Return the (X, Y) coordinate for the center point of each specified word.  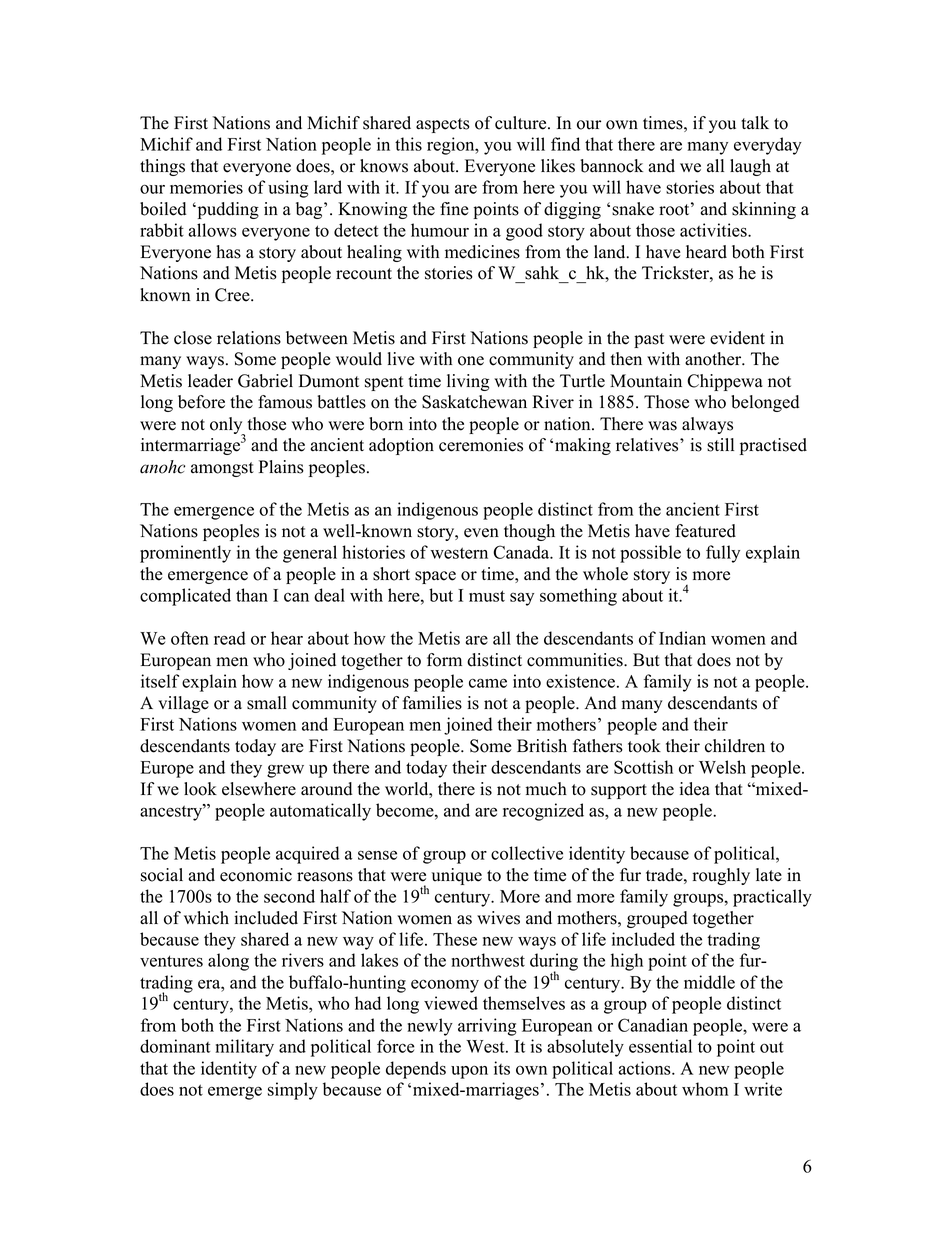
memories (206, 187)
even (481, 533)
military (245, 1048)
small (267, 703)
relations (249, 338)
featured (705, 531)
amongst (222, 469)
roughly (721, 876)
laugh (750, 167)
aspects (443, 125)
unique (457, 876)
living (468, 382)
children (735, 746)
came (488, 683)
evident (737, 338)
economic (256, 875)
